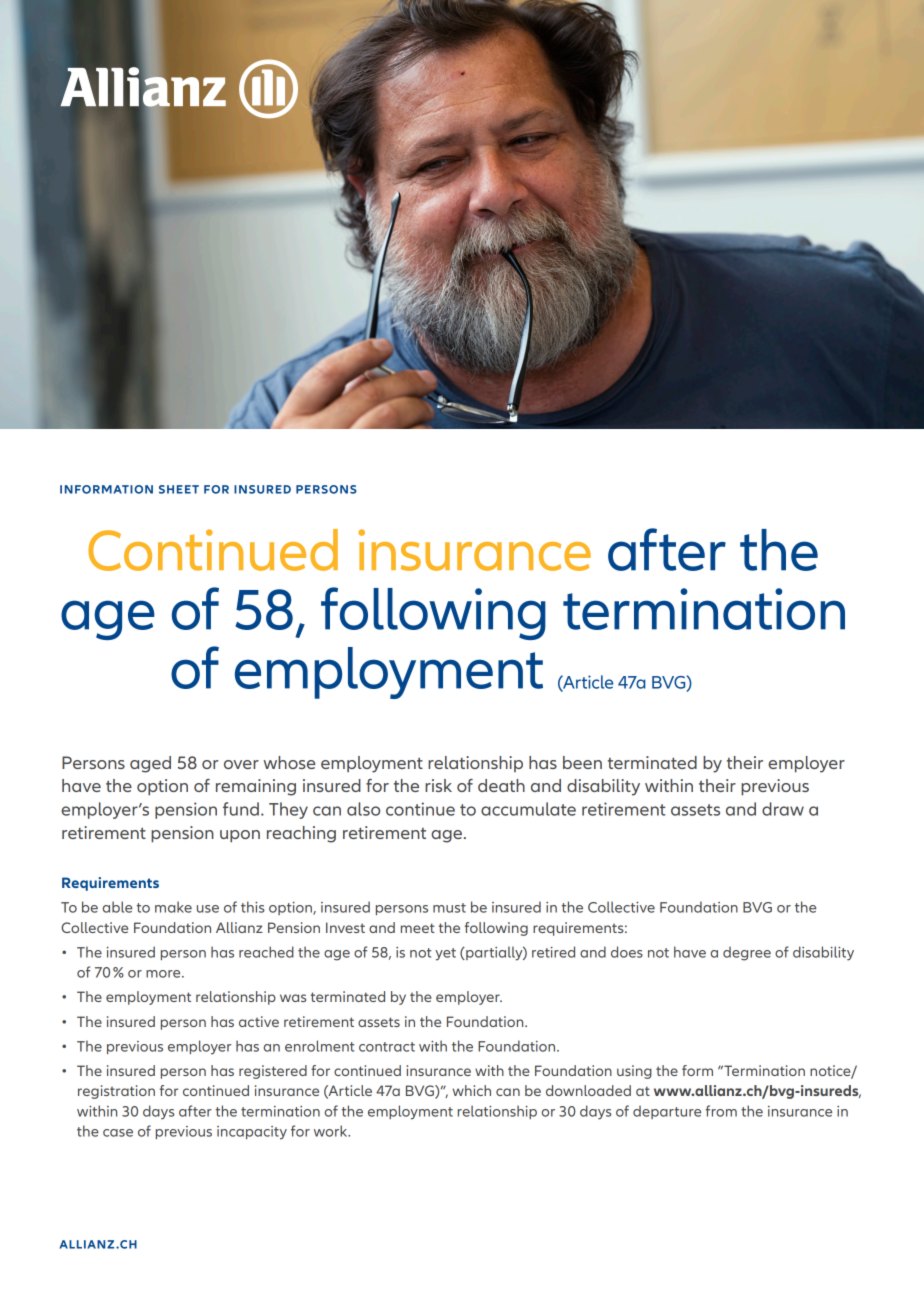 This document has height=1308, width=924. Describe the element at coordinates (783, 809) in the document. I see `draw` at that location.
